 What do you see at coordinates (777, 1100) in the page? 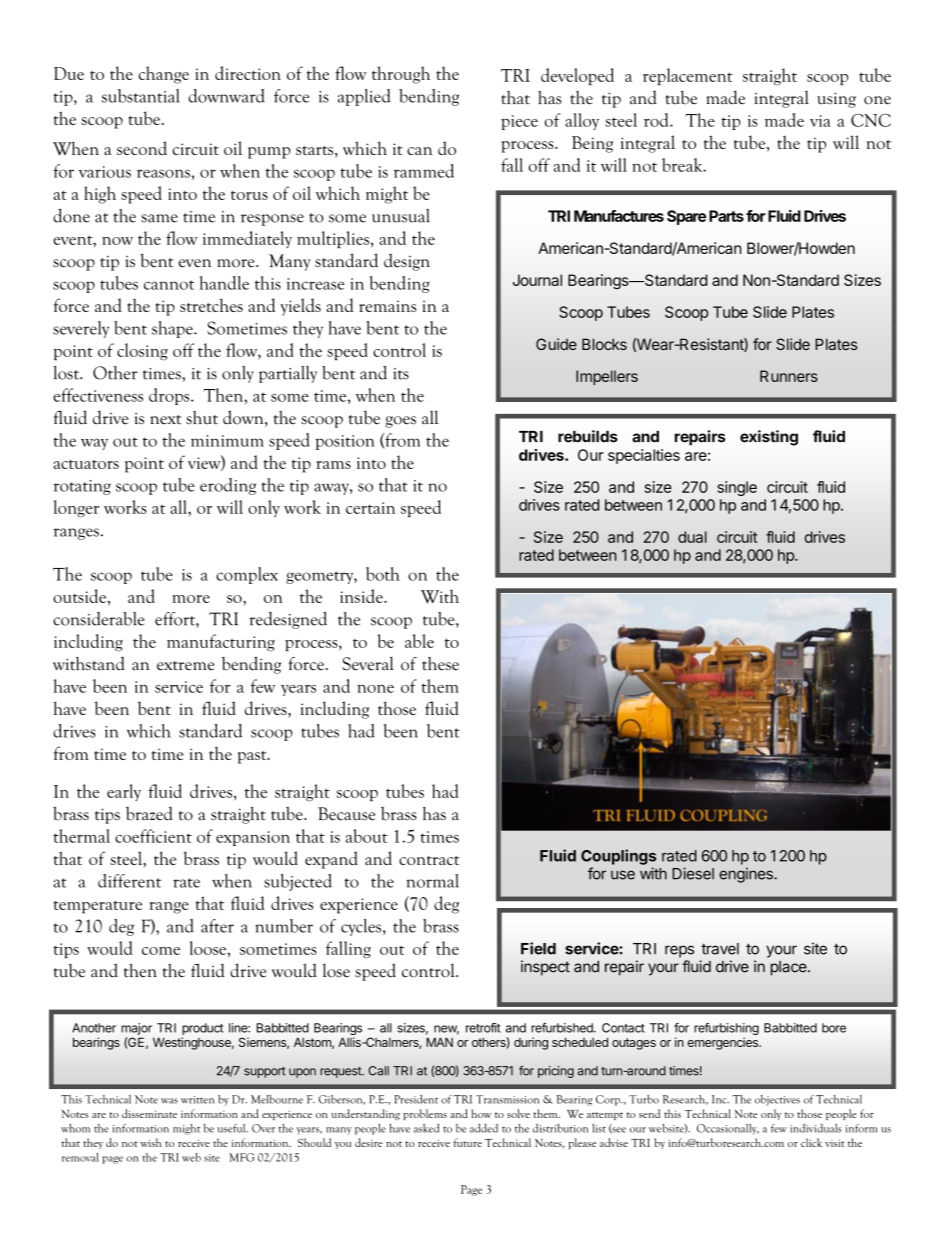
I see `objectives` at bounding box center [777, 1100].
